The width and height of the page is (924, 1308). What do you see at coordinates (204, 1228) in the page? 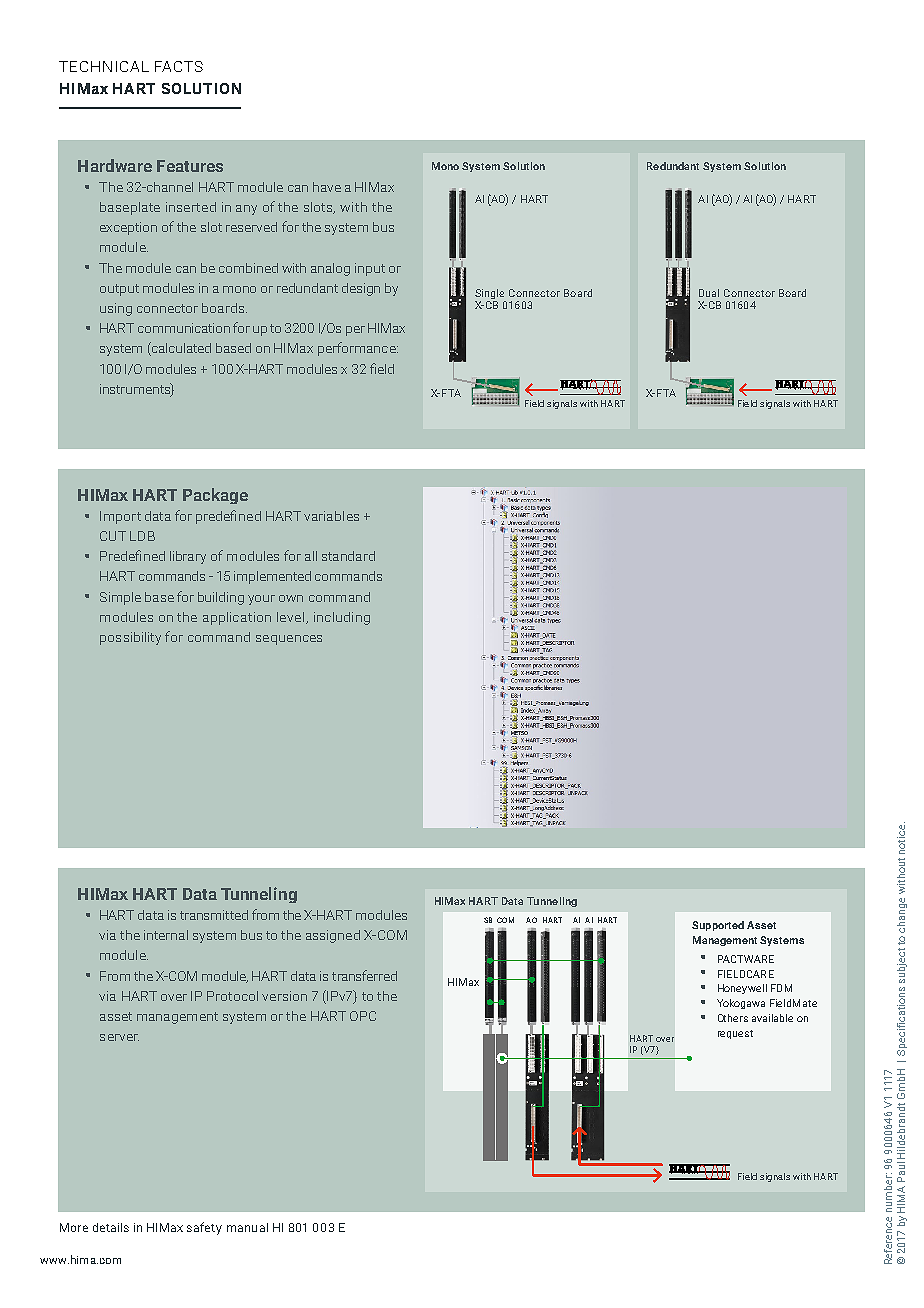
I see `safety` at bounding box center [204, 1228].
